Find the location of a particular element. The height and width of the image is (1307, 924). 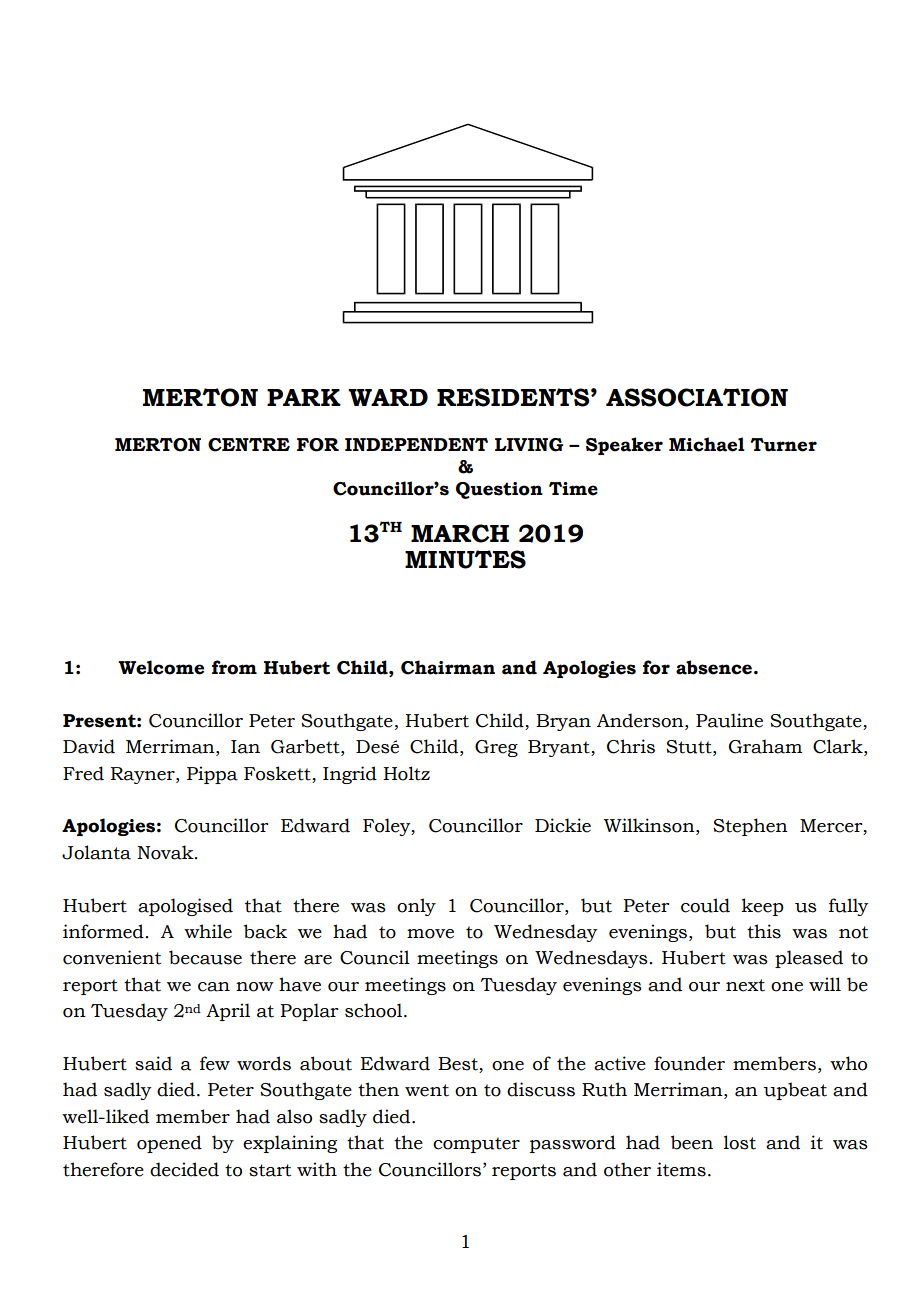

lost is located at coordinates (740, 1142).
